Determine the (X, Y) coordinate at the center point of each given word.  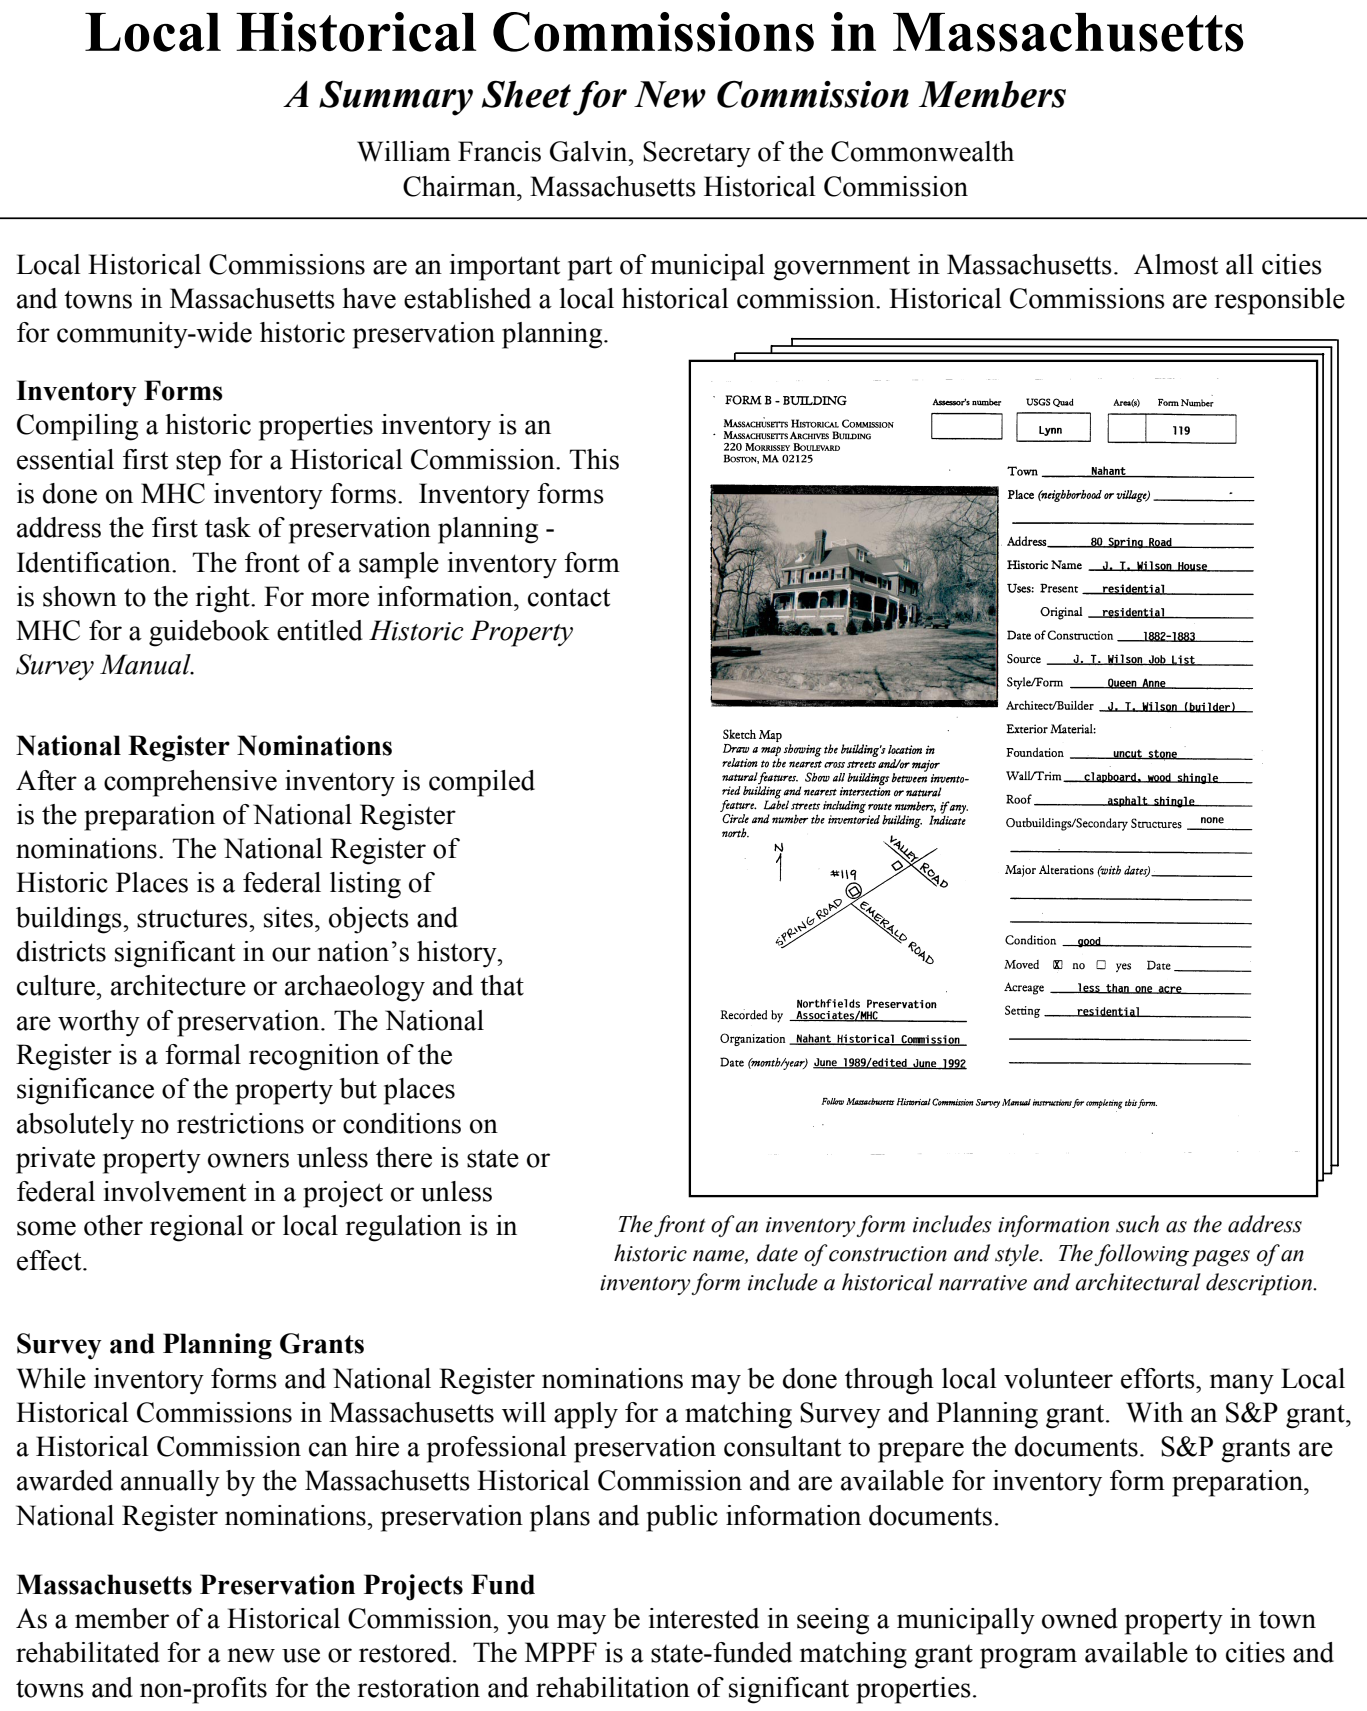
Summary (396, 98)
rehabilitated (88, 1652)
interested (704, 1618)
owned (1080, 1618)
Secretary (697, 154)
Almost (1176, 264)
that (502, 985)
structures (193, 918)
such (1137, 1224)
